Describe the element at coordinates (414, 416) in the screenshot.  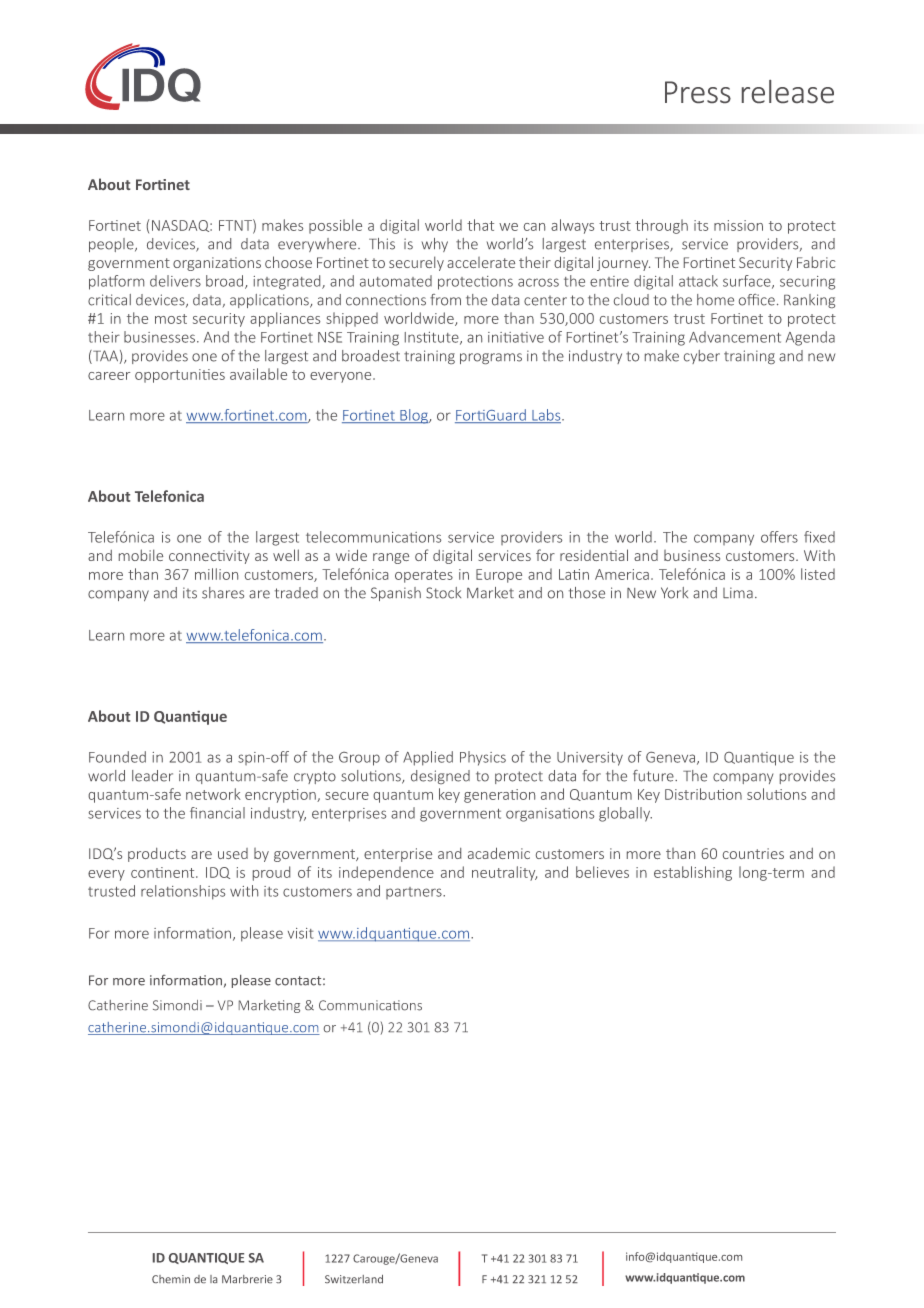
I see `Blog` at that location.
